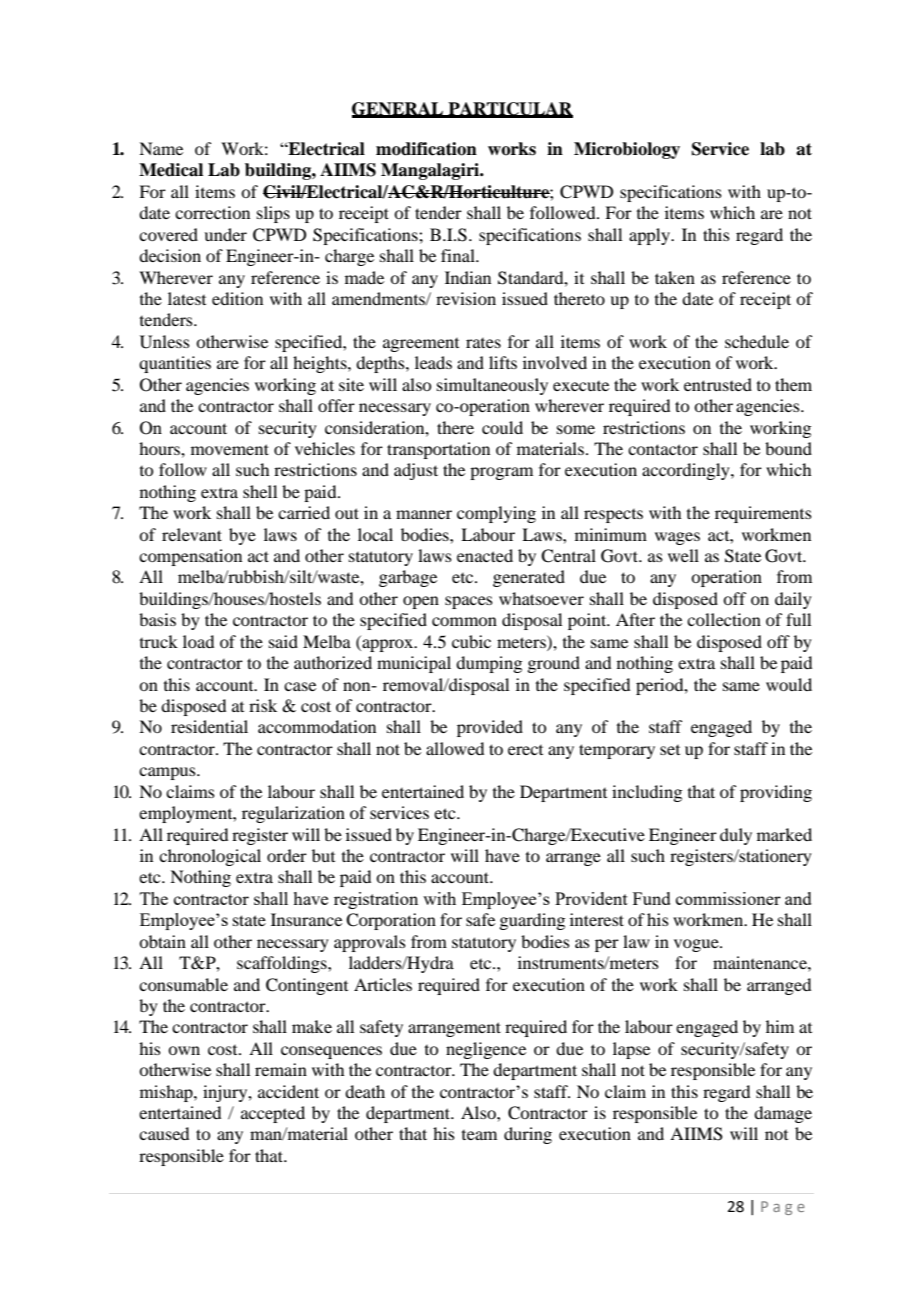  I want to click on modification, so click(426, 149).
